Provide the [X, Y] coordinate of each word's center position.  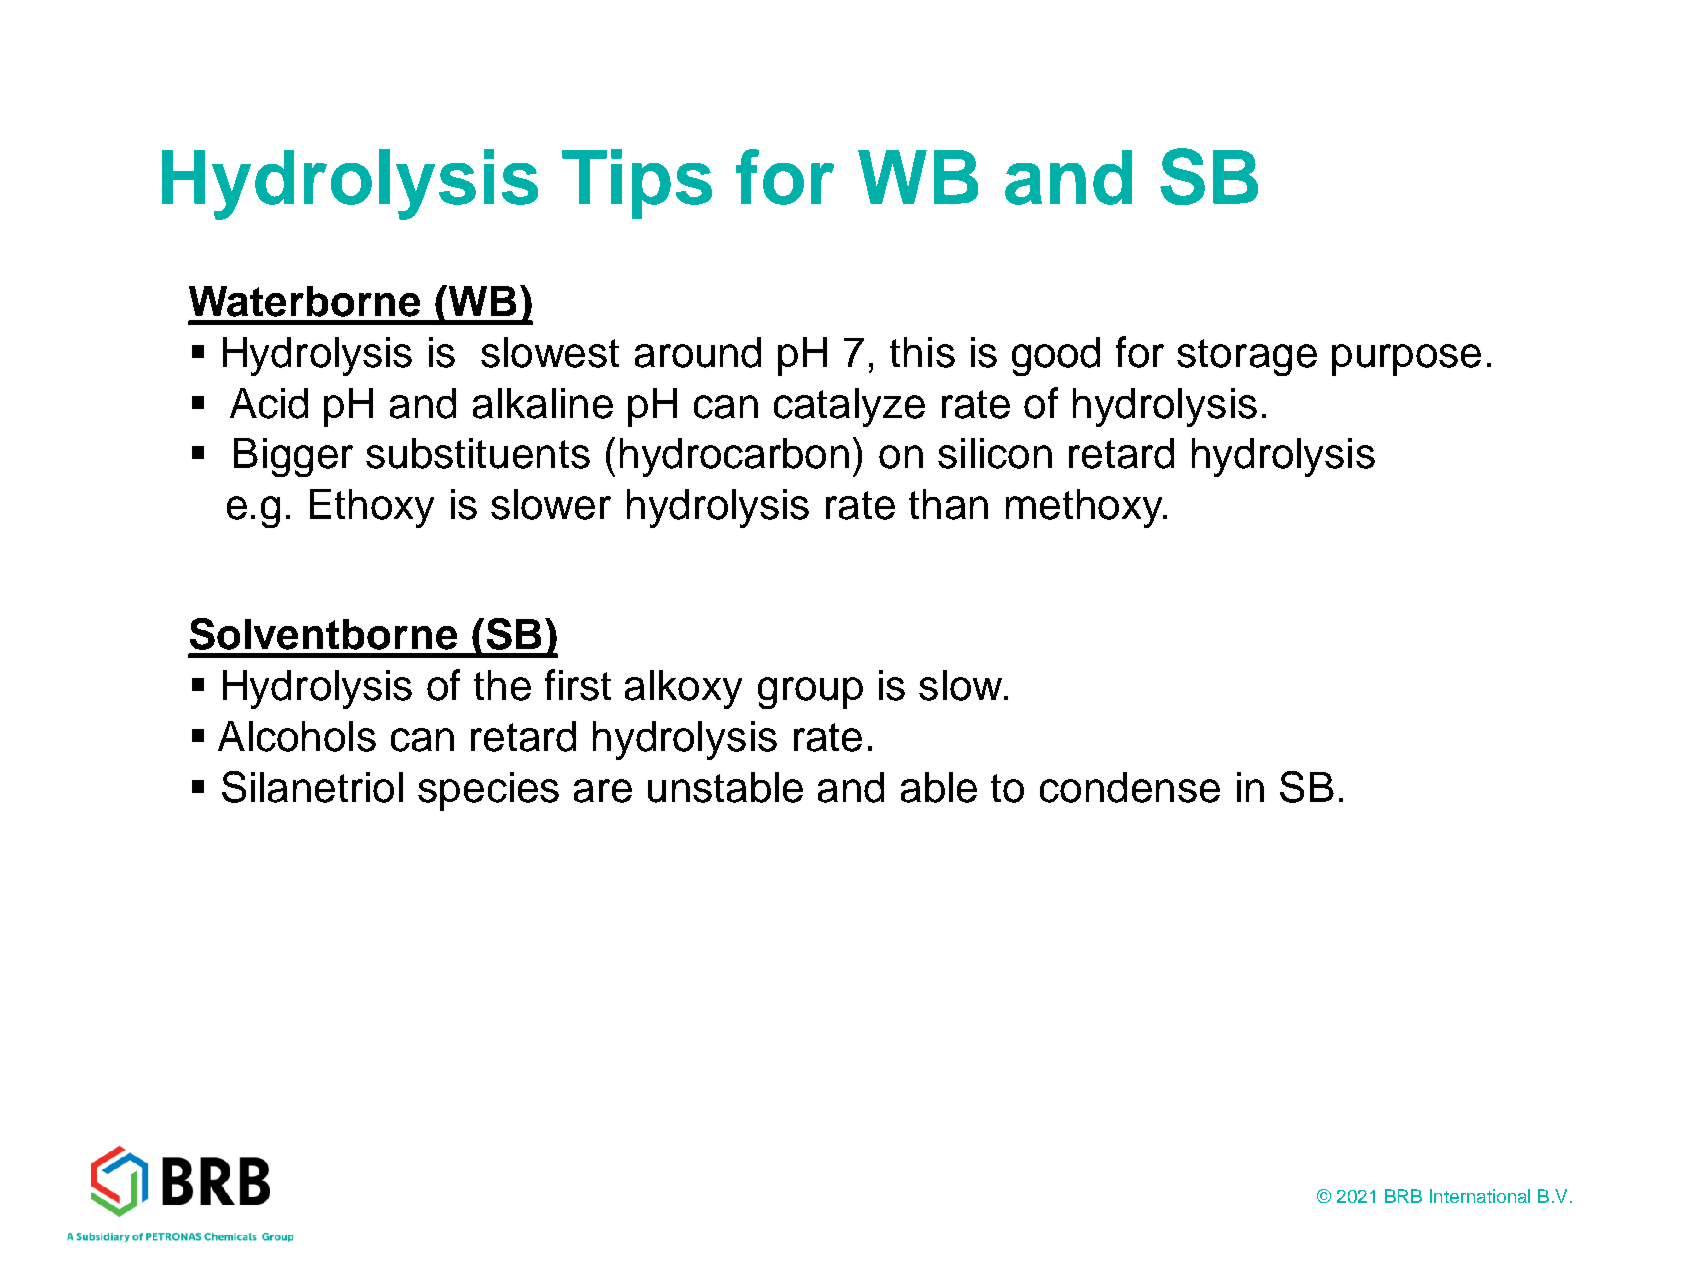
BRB [1403, 1196]
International [1480, 1196]
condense [1130, 787]
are [603, 791]
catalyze [849, 407]
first [578, 685]
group [810, 693]
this [922, 352]
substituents [478, 453]
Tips [637, 184]
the [502, 685]
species [488, 791]
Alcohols [297, 736]
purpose [1406, 360]
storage [1247, 357]
